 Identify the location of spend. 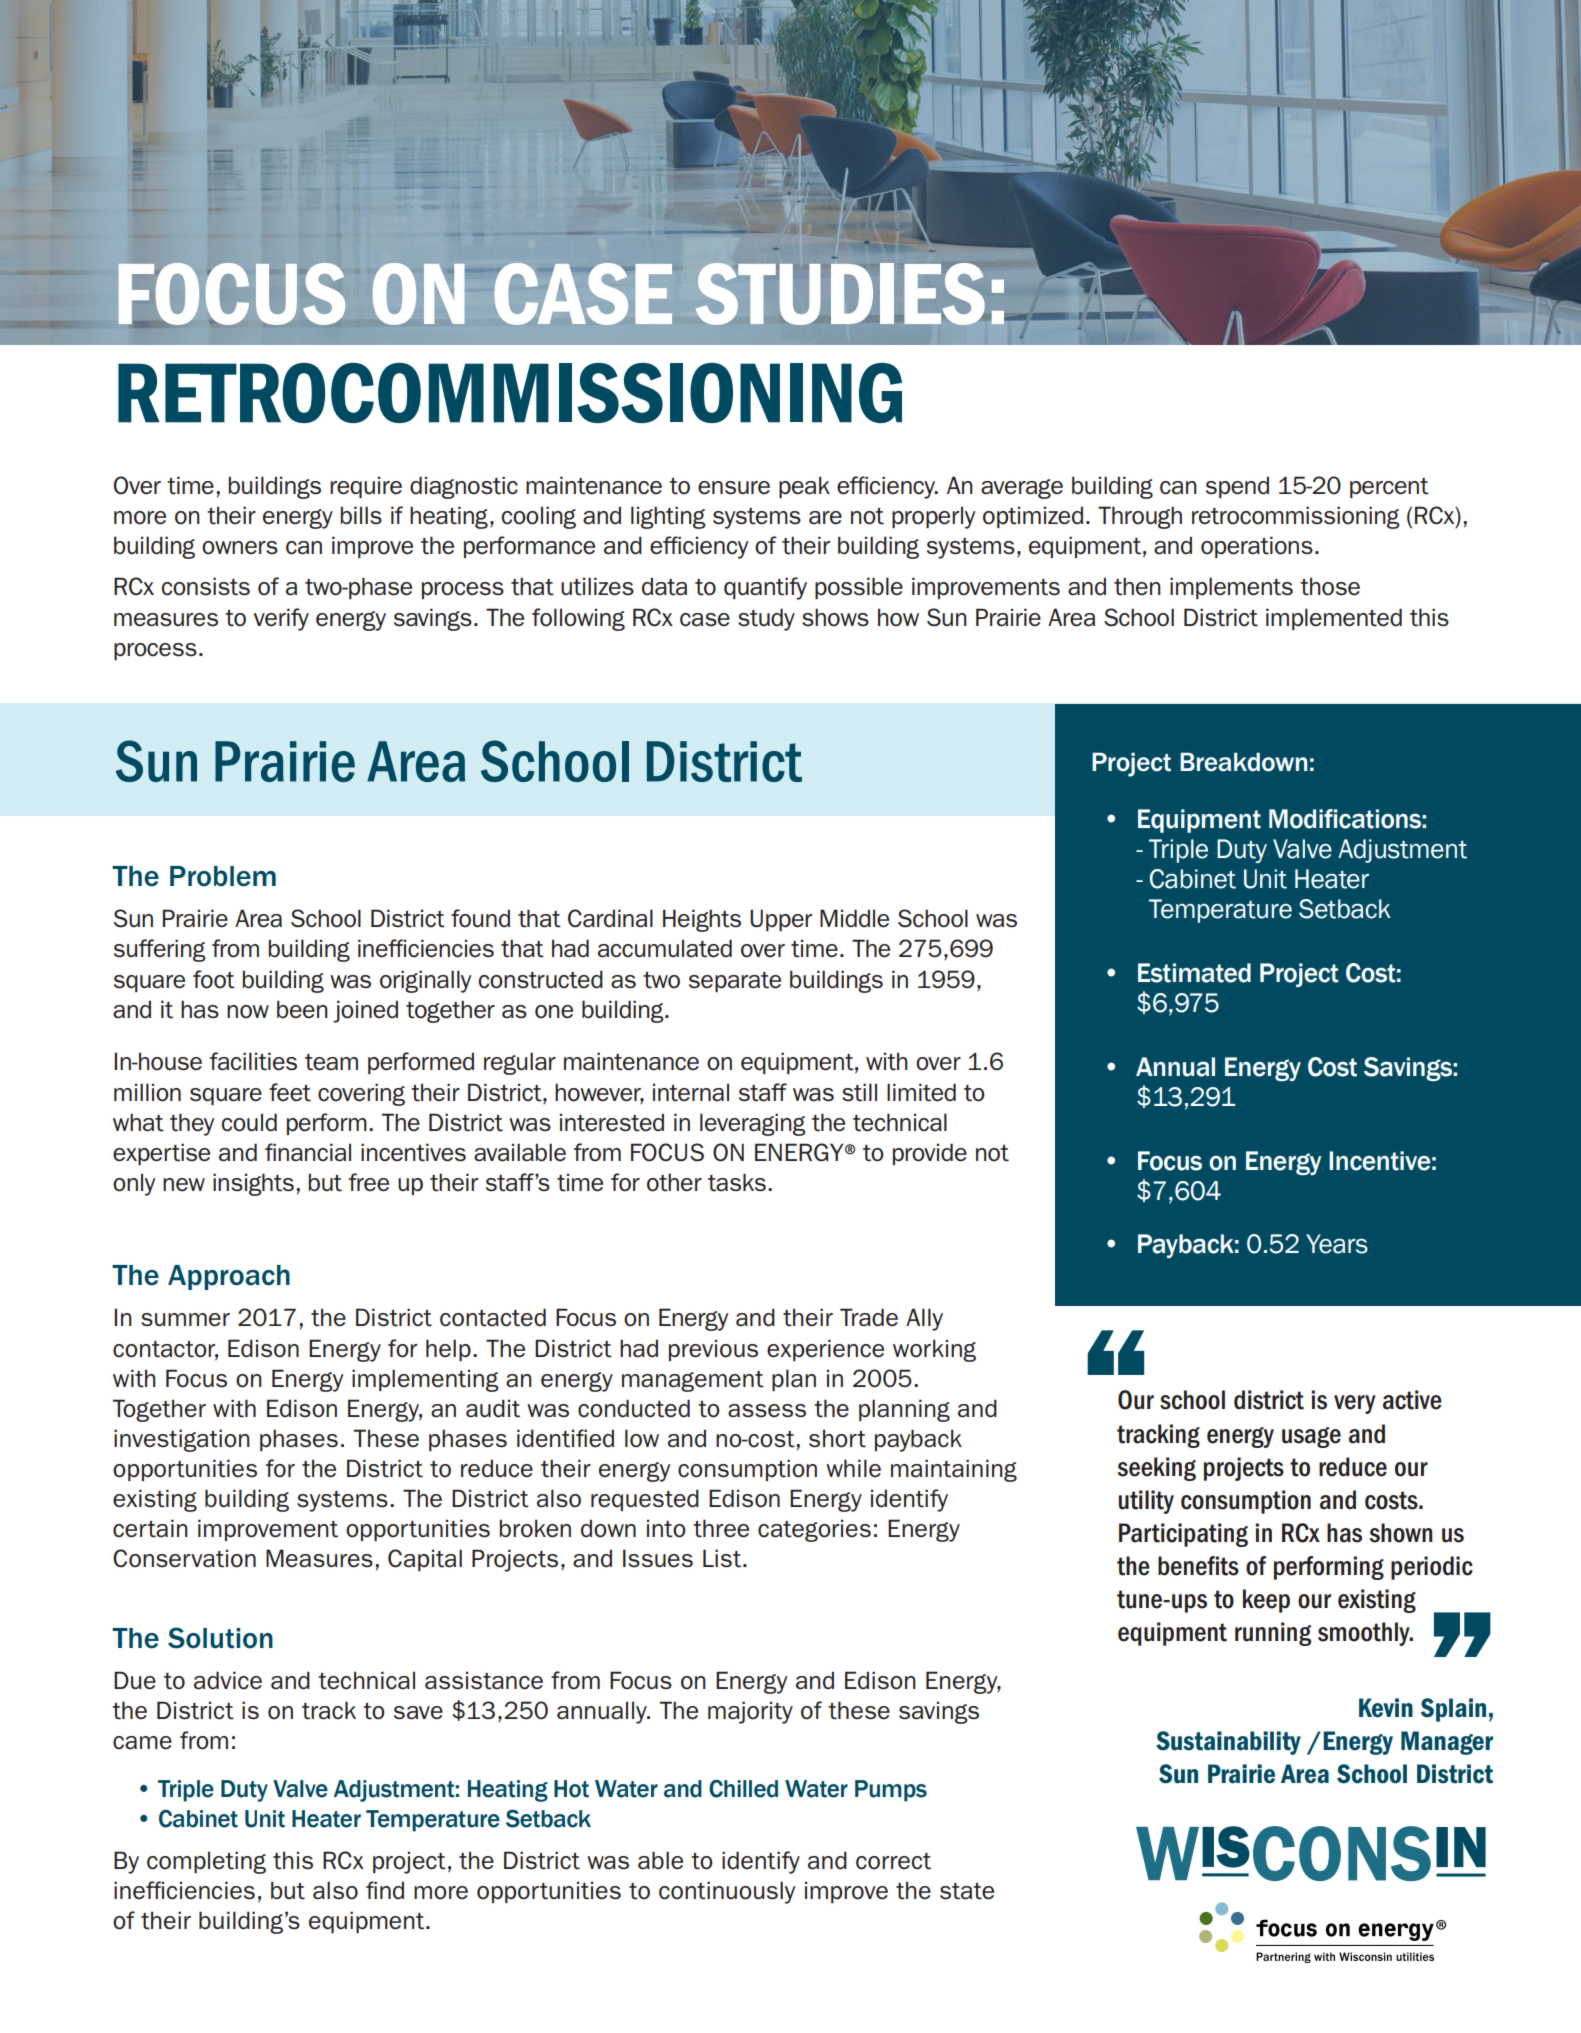
(1237, 487).
